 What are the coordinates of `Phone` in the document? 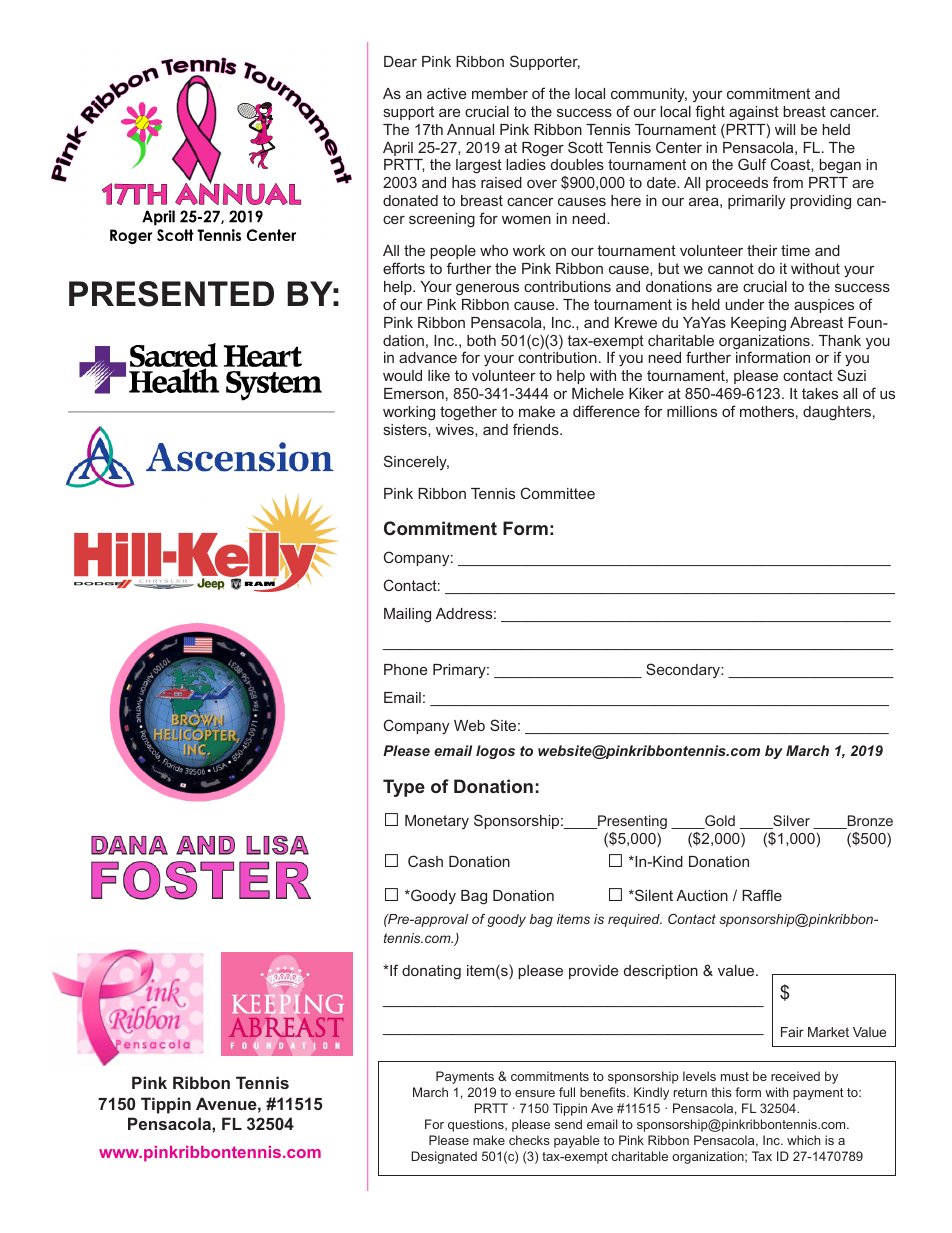 It's located at (405, 669).
